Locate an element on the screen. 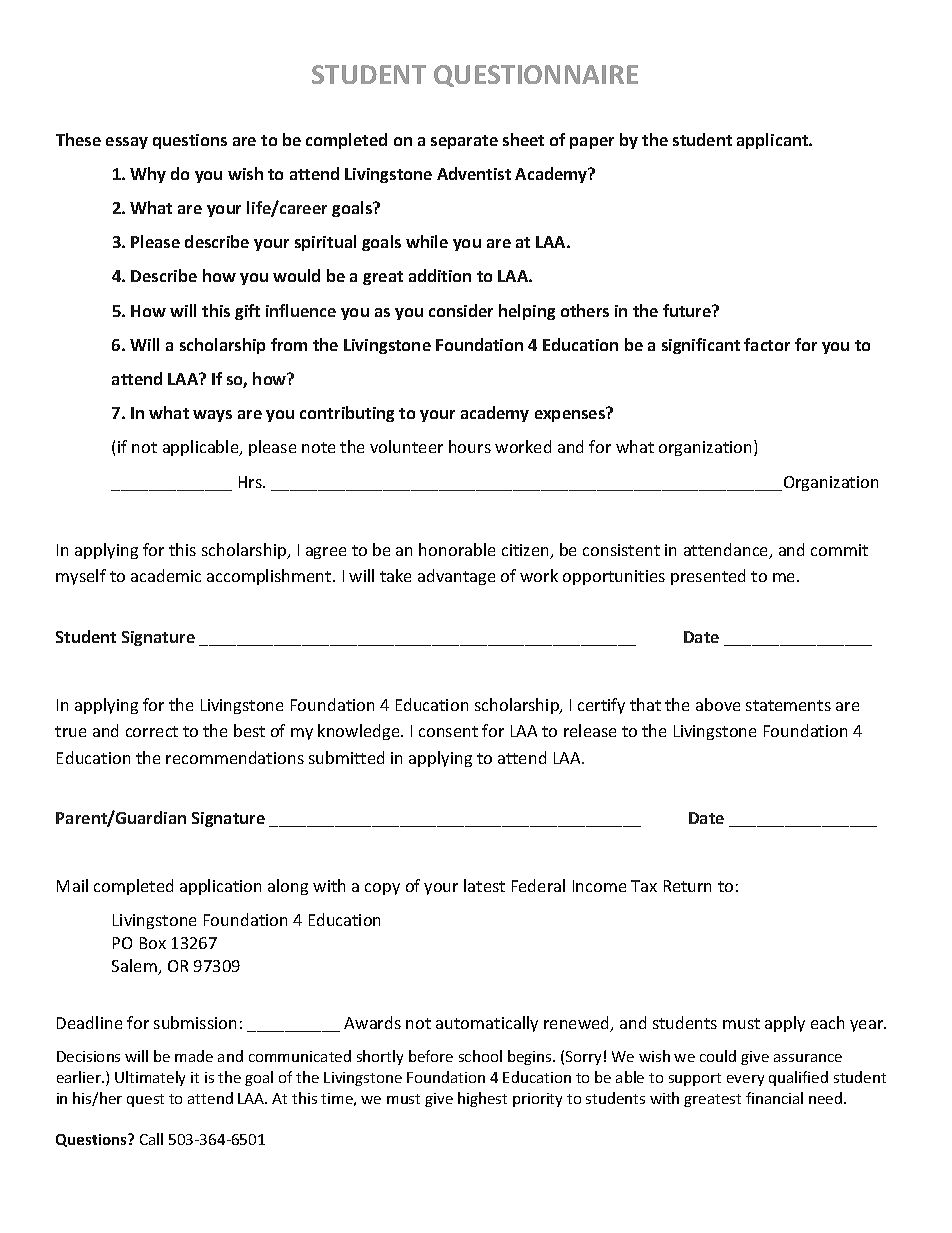  consider is located at coordinates (461, 310).
